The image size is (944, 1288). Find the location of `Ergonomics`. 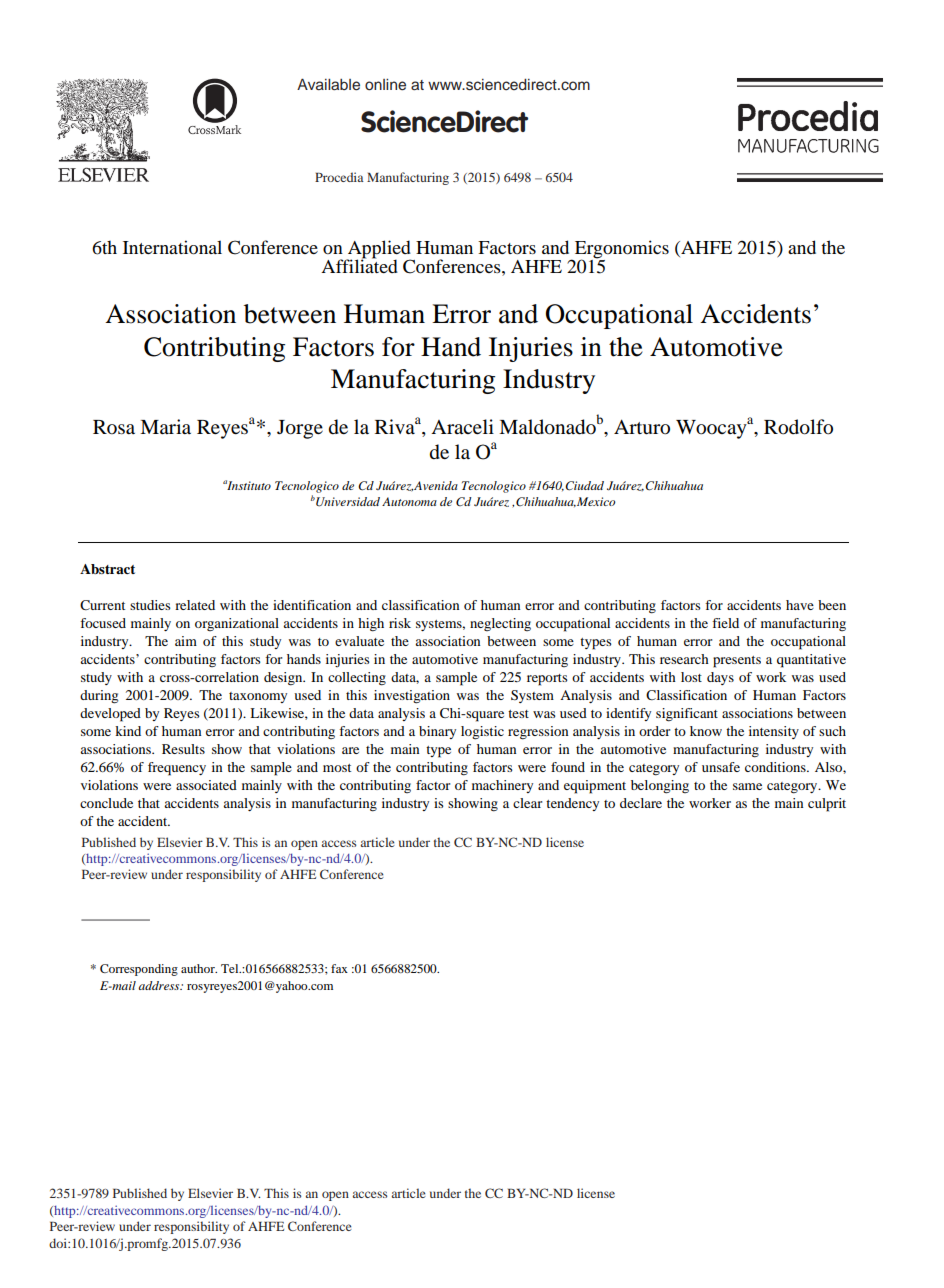

Ergonomics is located at coordinates (622, 250).
